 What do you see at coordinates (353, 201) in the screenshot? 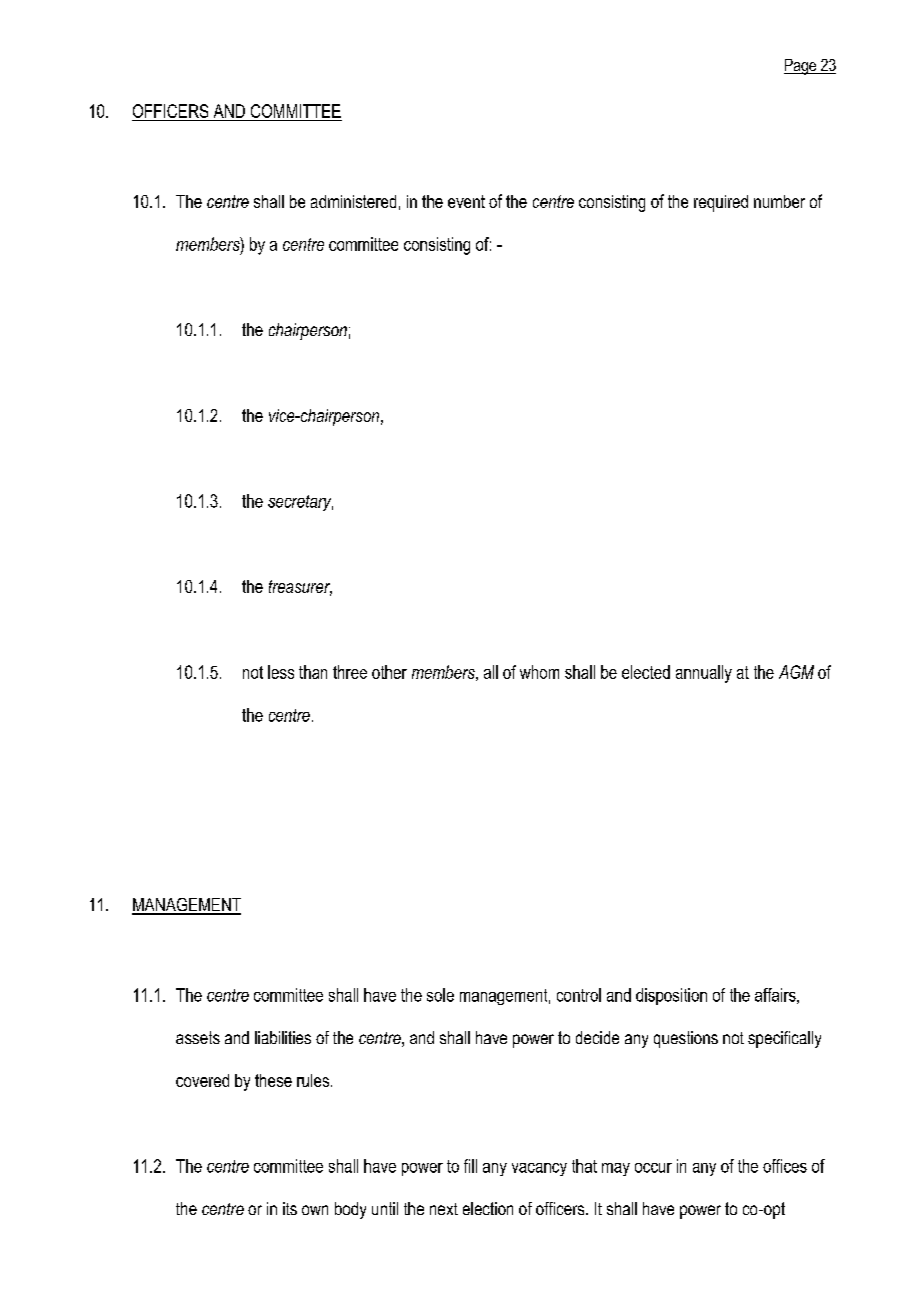
I see `administered` at bounding box center [353, 201].
